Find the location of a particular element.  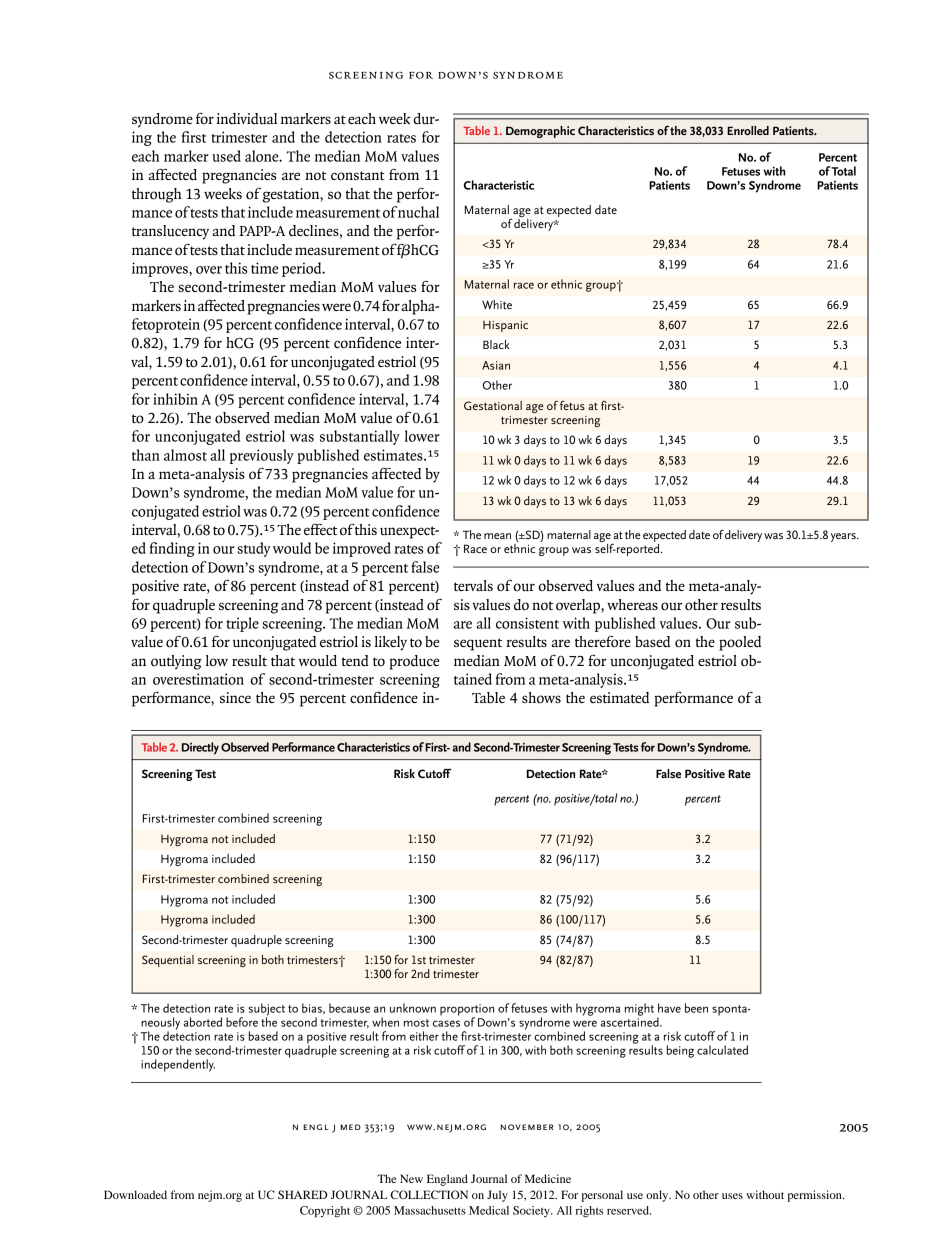

Enrolled is located at coordinates (748, 130).
